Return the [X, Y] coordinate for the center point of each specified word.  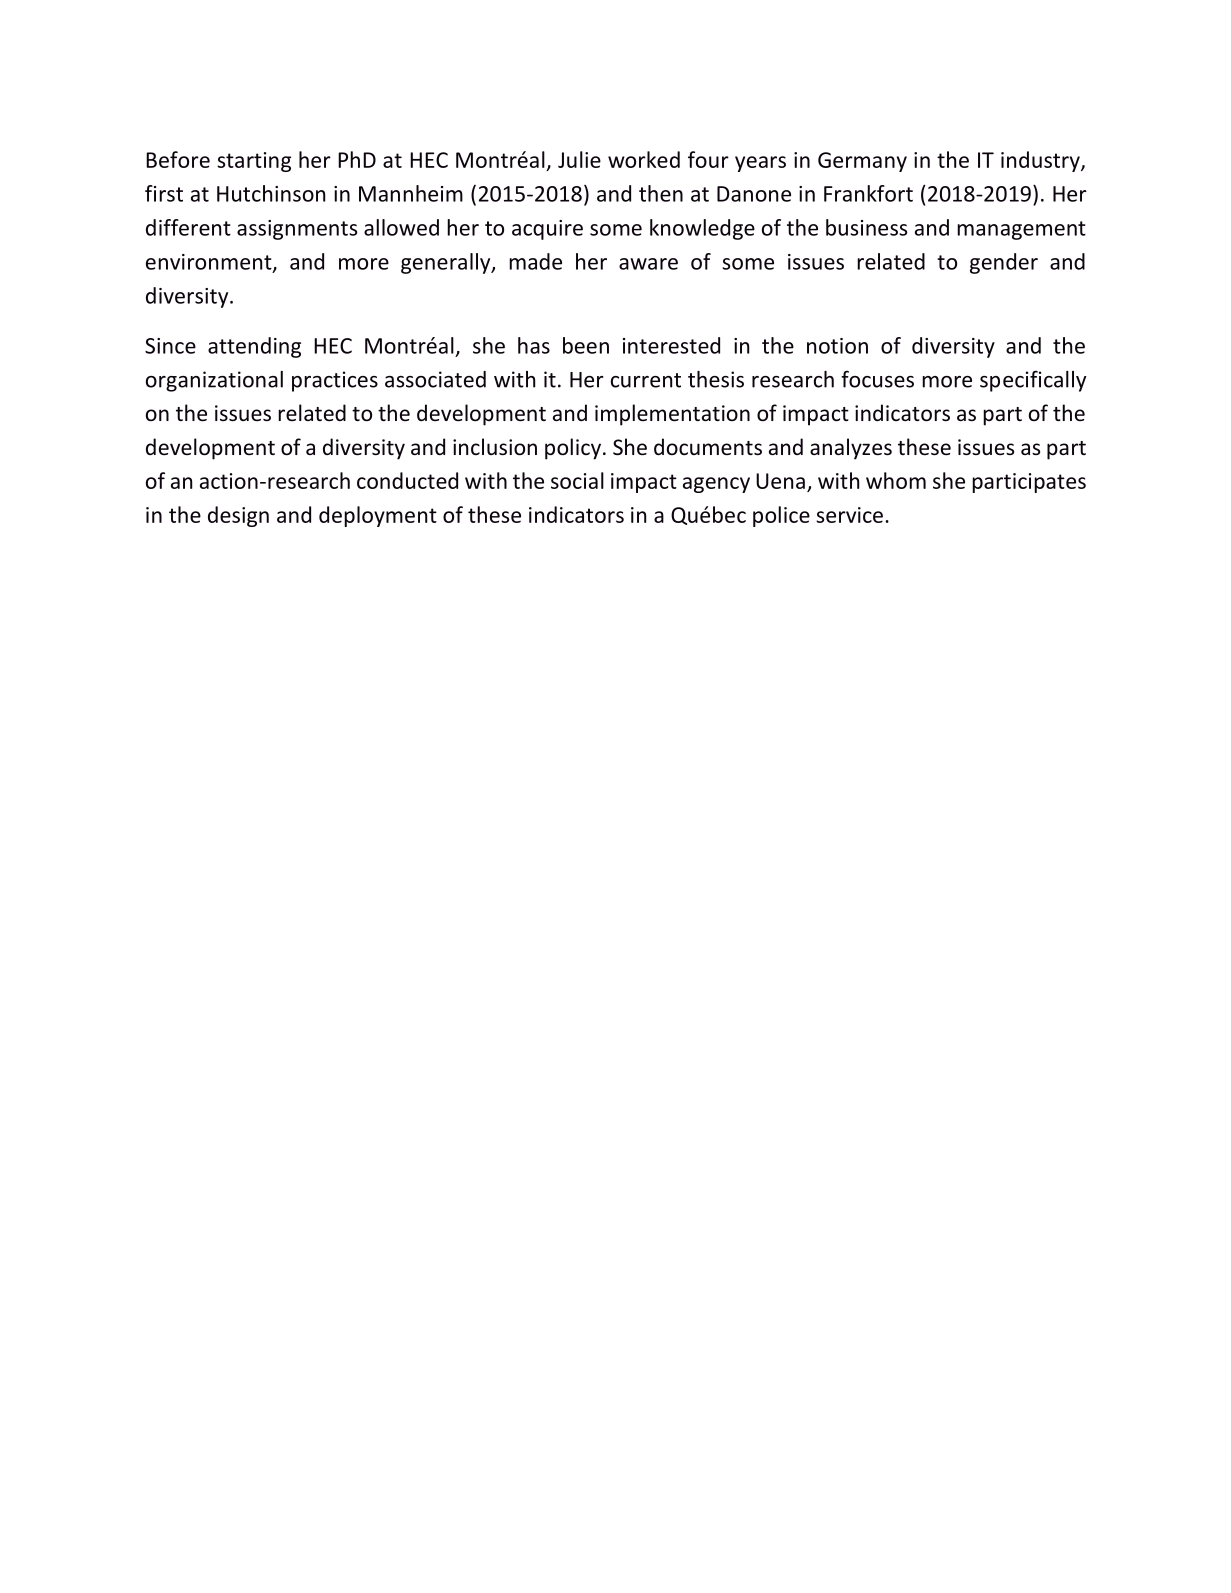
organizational [214, 381]
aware [648, 264]
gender [1004, 263]
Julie [579, 159]
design [238, 516]
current [646, 380]
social [577, 480]
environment [210, 263]
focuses [877, 379]
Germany [862, 162]
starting [254, 162]
